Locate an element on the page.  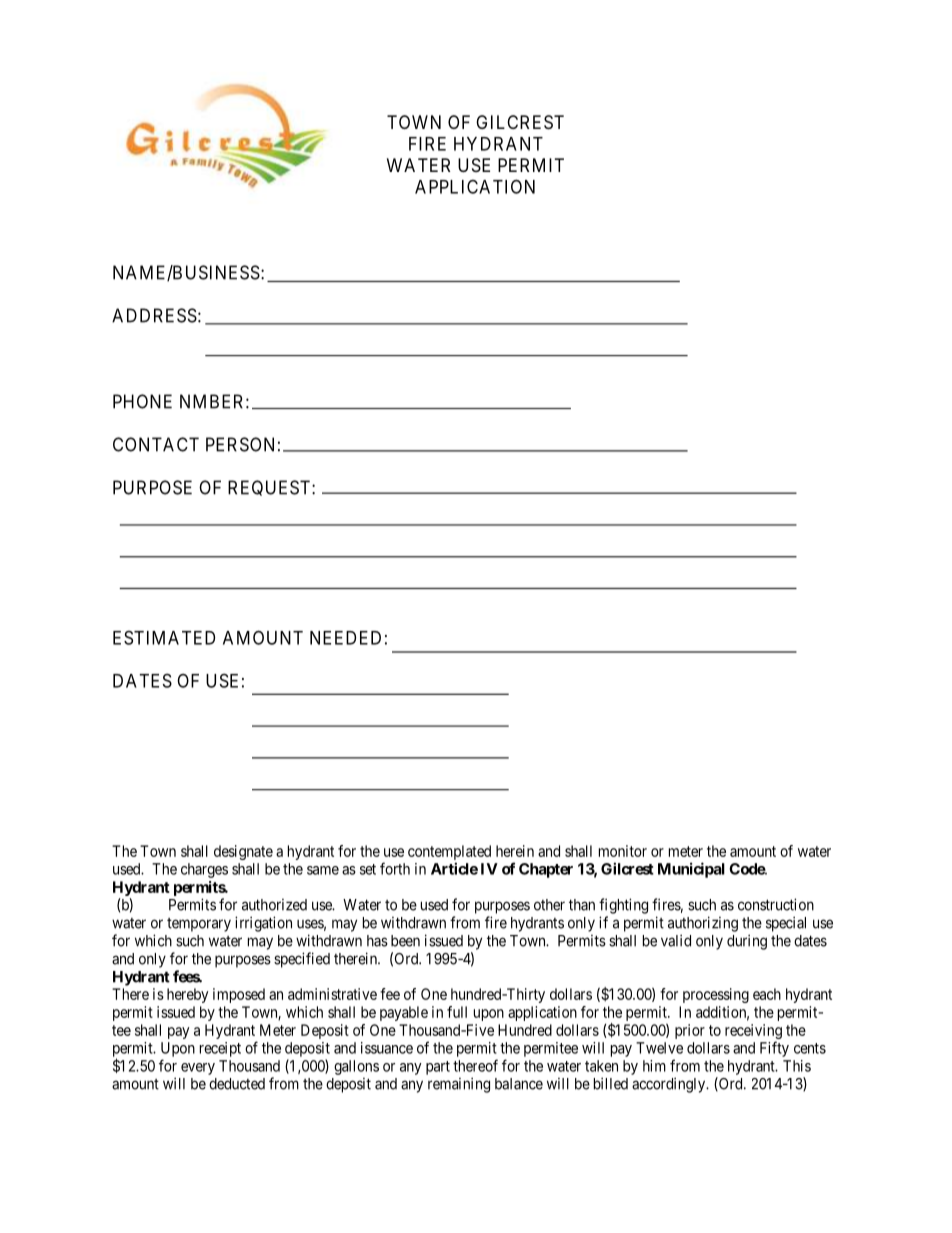
contemplated is located at coordinates (449, 852).
